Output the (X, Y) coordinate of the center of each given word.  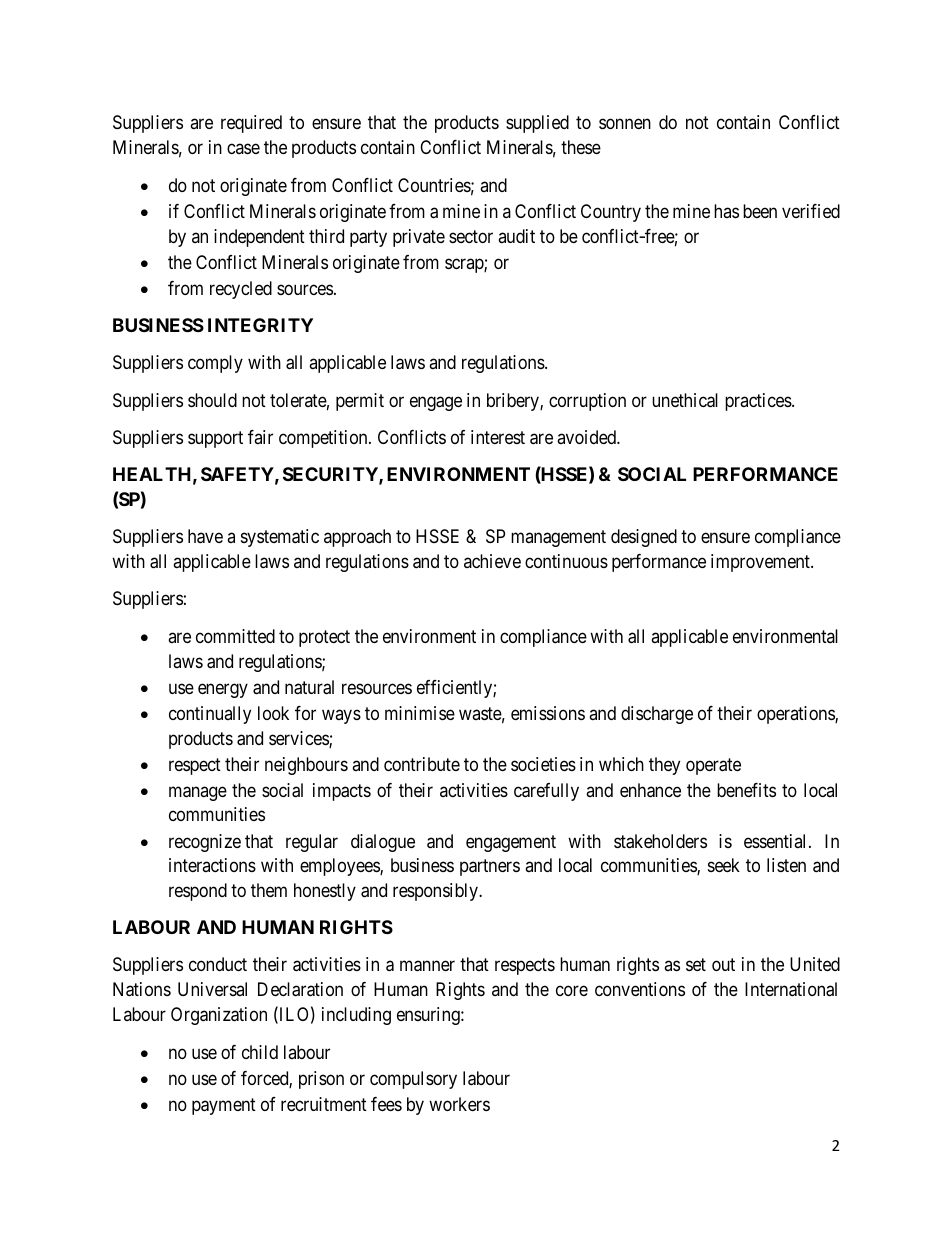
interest (498, 437)
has (726, 211)
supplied (537, 124)
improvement (761, 563)
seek (724, 865)
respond (198, 892)
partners (490, 867)
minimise (420, 713)
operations (796, 715)
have (205, 536)
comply (215, 364)
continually (210, 715)
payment (224, 1107)
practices (759, 402)
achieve (492, 561)
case (243, 148)
